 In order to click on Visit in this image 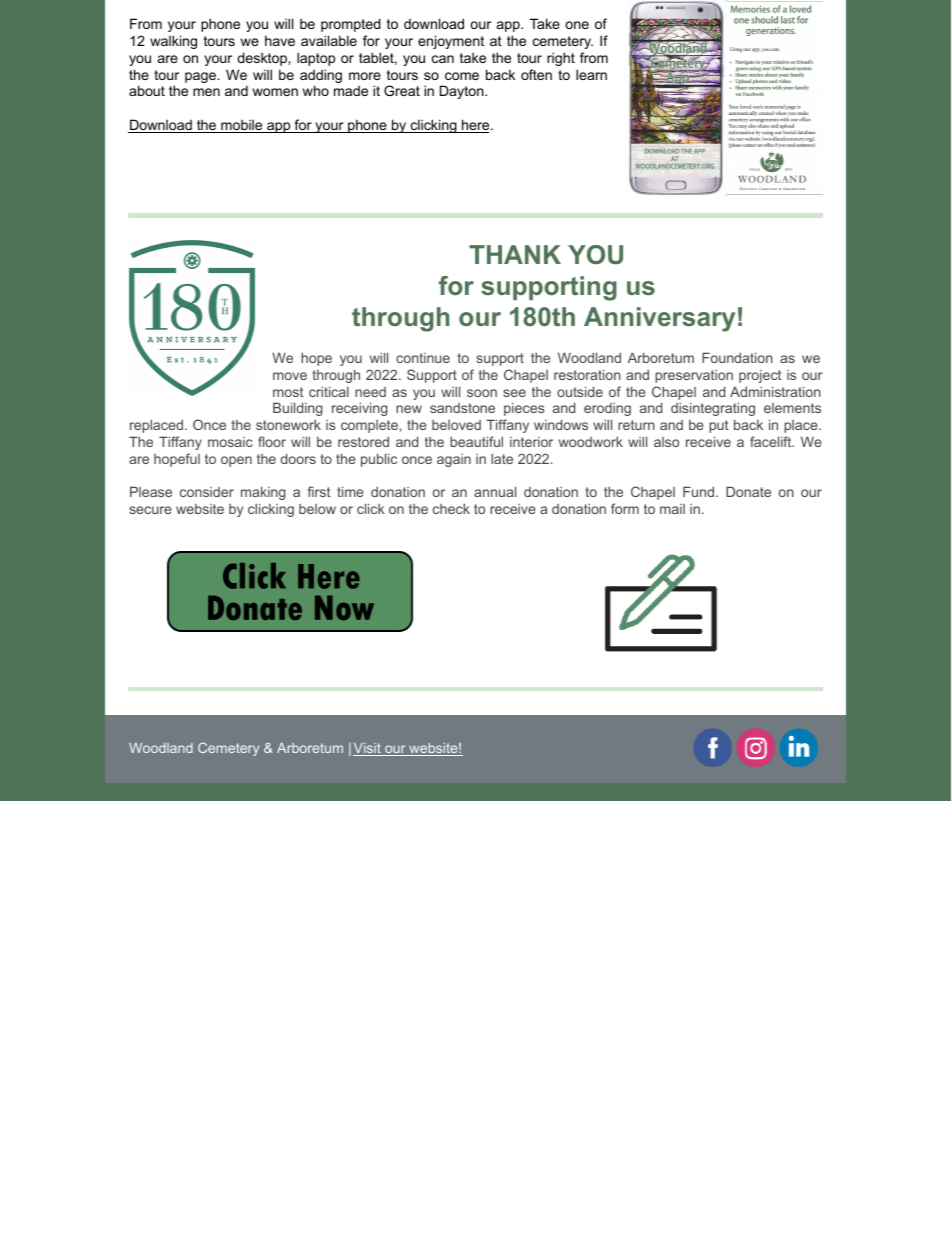, I will do `click(368, 749)`.
